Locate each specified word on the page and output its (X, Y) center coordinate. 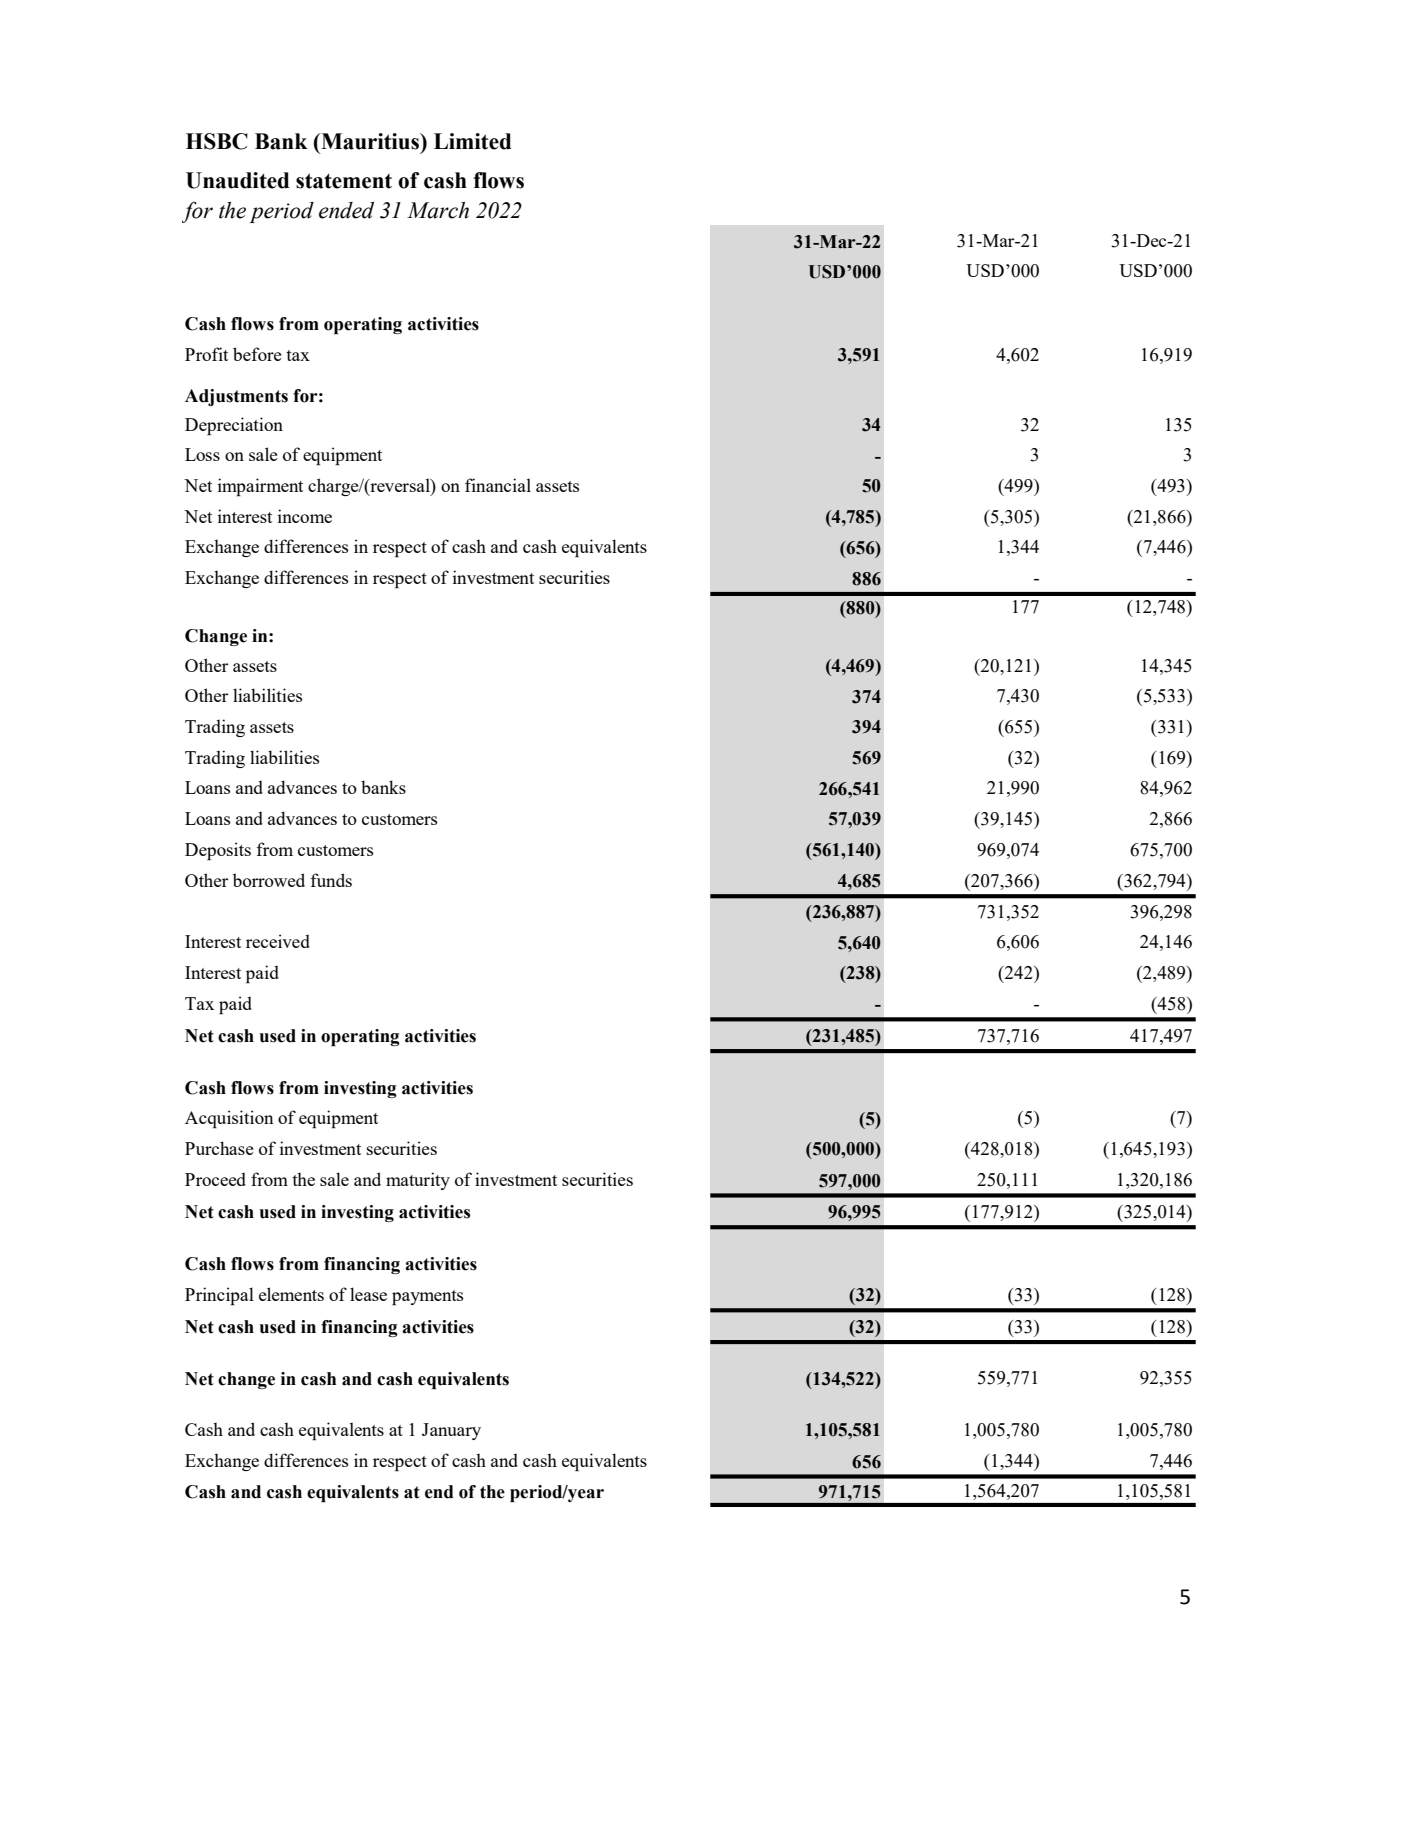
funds (331, 880)
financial (498, 485)
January (451, 1431)
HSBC (217, 141)
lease (368, 1294)
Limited (472, 141)
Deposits (218, 851)
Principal (219, 1296)
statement (344, 181)
